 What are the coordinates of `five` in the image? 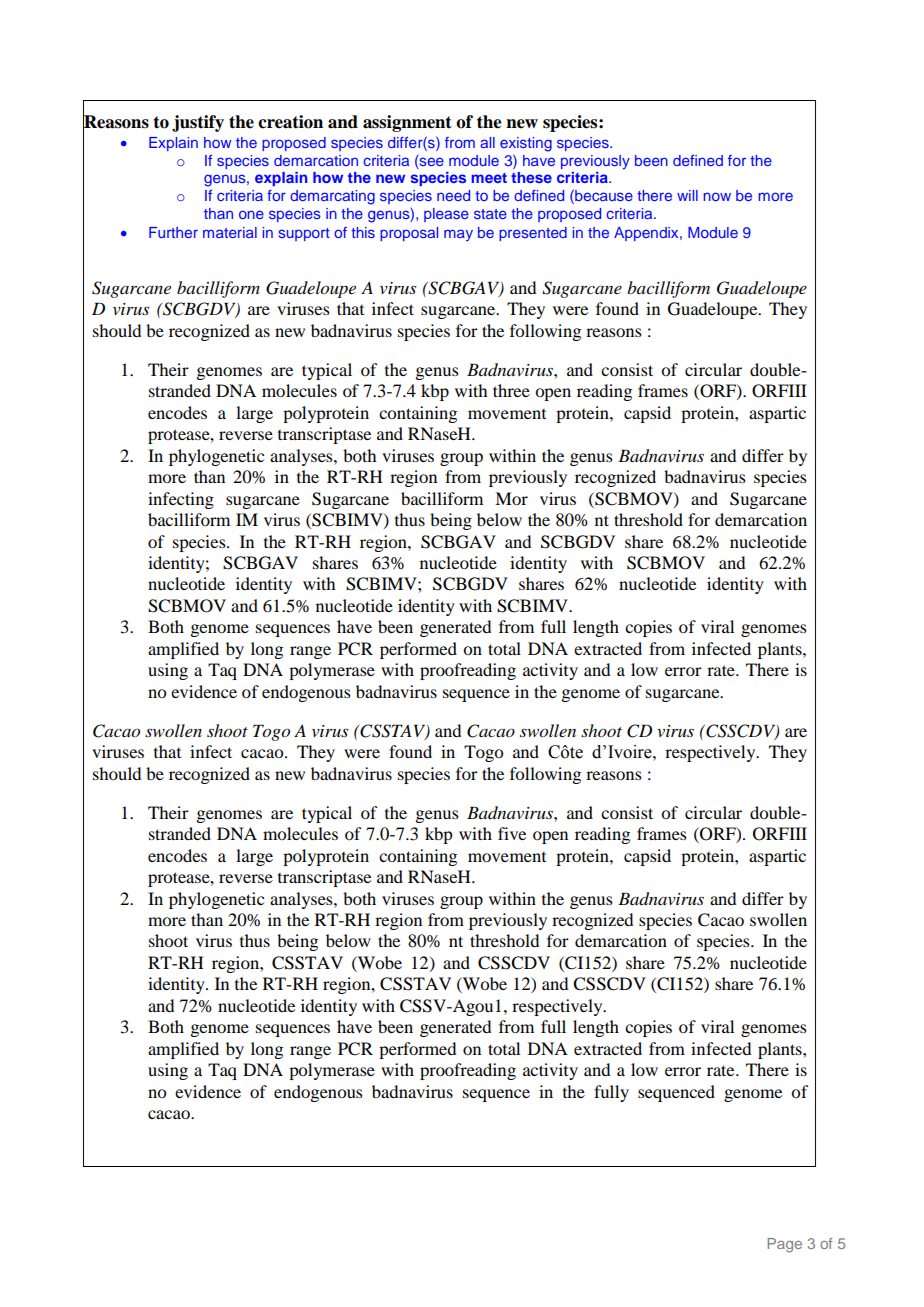 It's located at (512, 833).
